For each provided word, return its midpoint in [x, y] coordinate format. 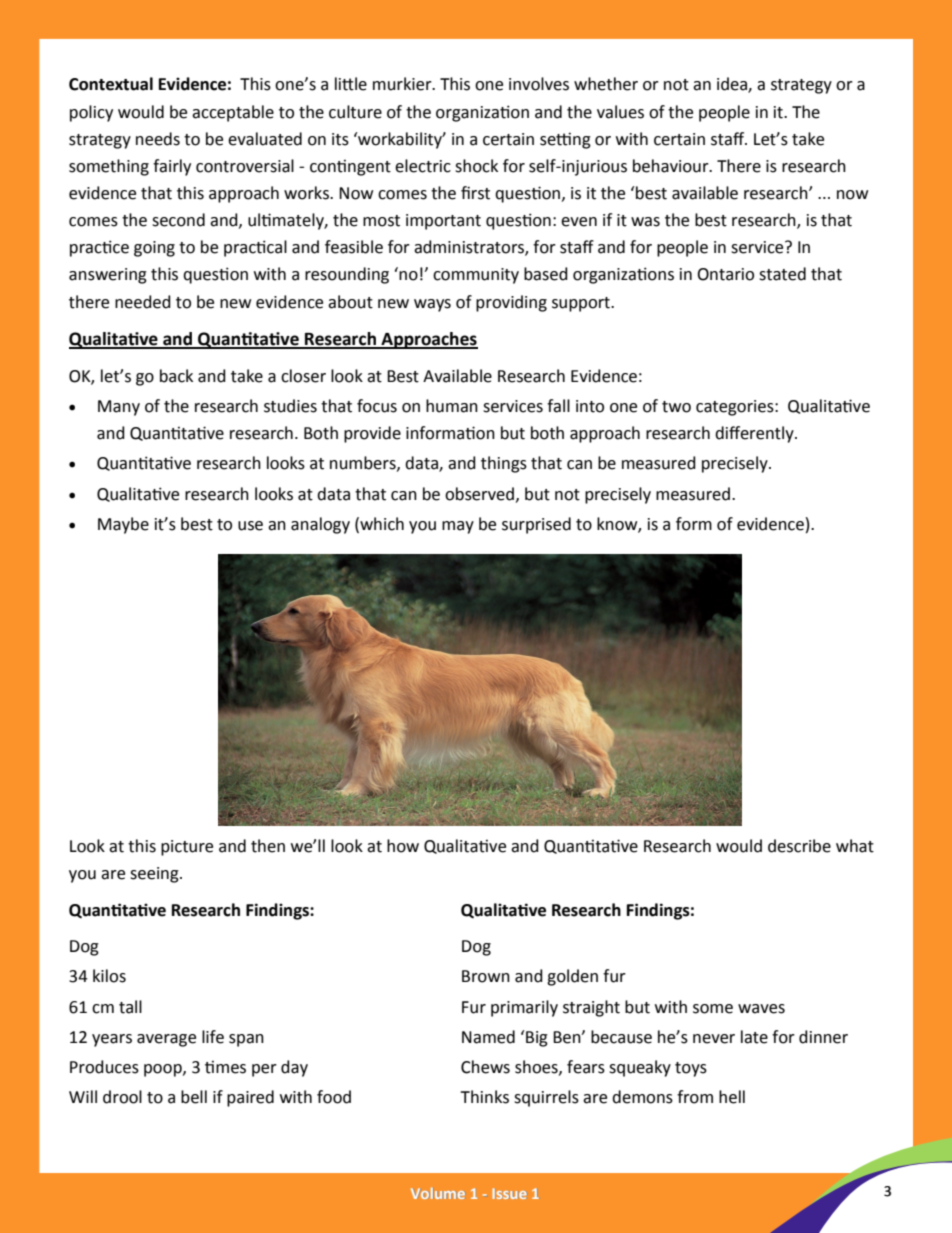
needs [158, 139]
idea [733, 85]
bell [194, 1097]
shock [476, 166]
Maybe [123, 525]
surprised [536, 525]
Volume [438, 1193]
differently [755, 434]
